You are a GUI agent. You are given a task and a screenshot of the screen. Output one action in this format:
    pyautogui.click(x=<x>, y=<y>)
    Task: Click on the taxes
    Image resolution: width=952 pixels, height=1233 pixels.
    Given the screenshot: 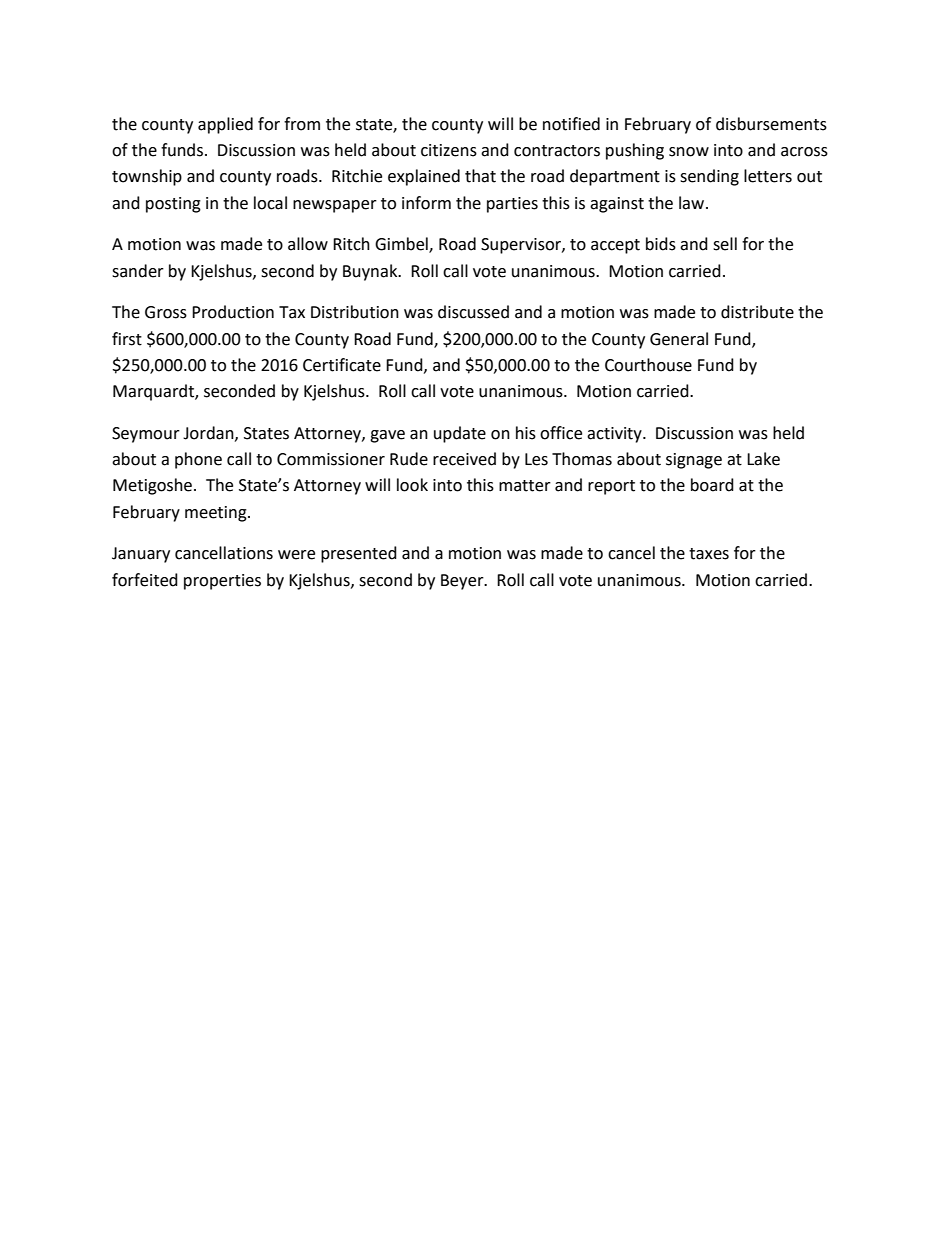 What is the action you would take?
    pyautogui.click(x=709, y=554)
